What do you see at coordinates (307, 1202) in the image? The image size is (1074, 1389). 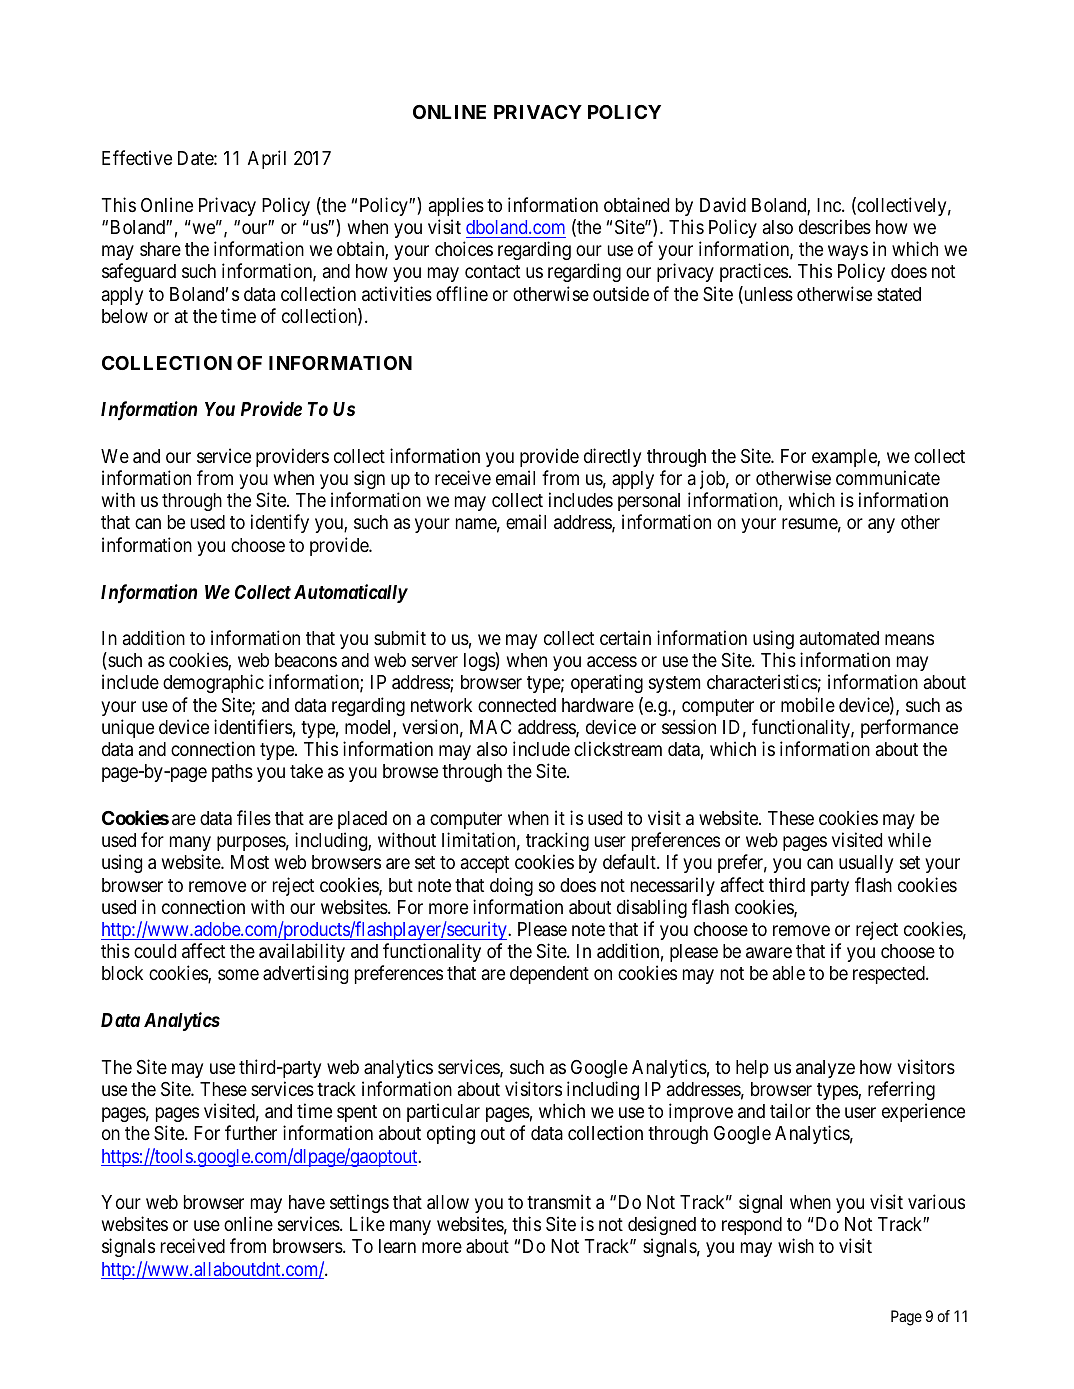 I see `have` at bounding box center [307, 1202].
